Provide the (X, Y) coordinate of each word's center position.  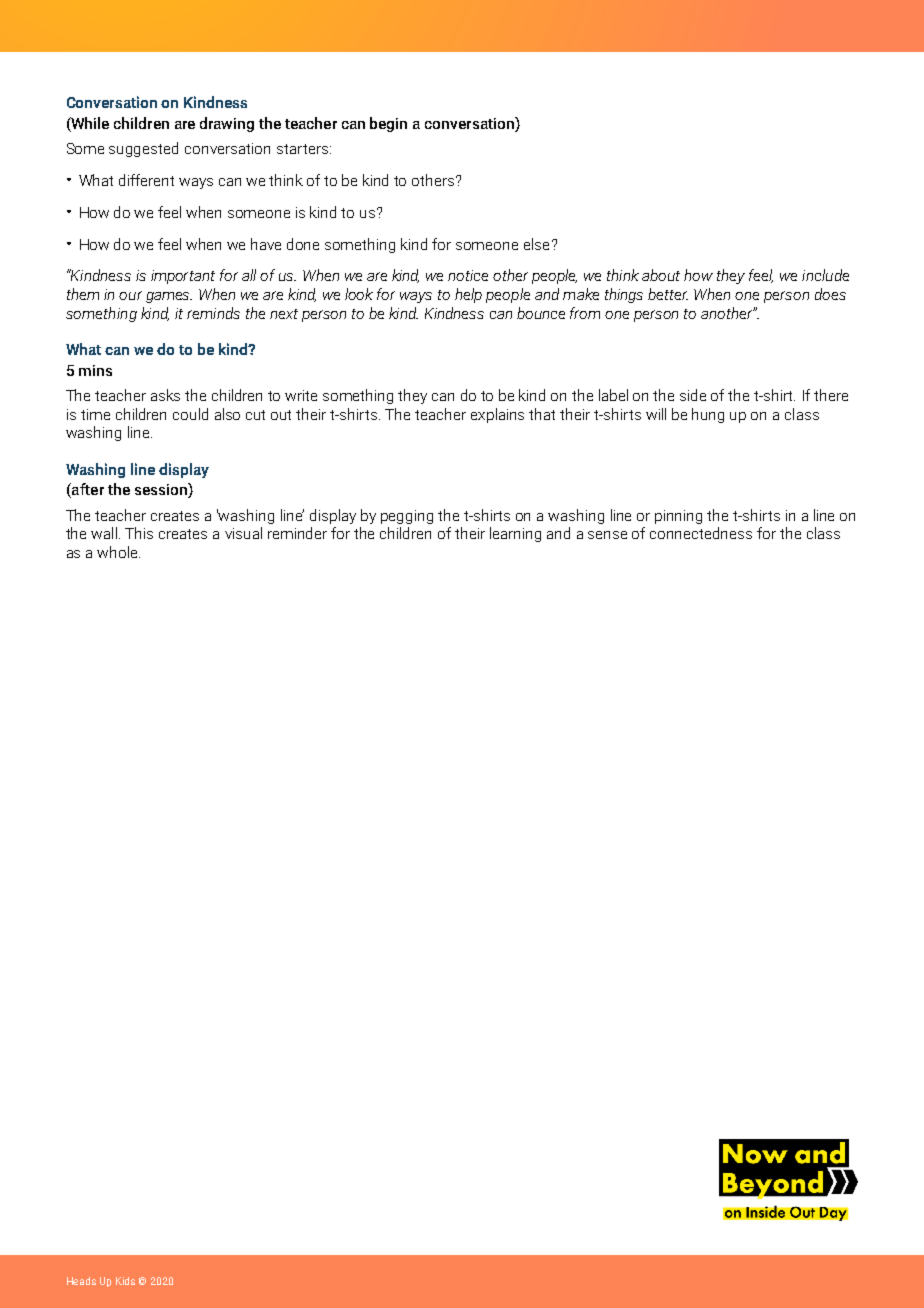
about (661, 275)
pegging (407, 517)
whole (118, 552)
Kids (125, 1281)
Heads (81, 1281)
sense (607, 535)
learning (515, 534)
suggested (143, 149)
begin (388, 124)
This (139, 533)
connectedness (701, 533)
